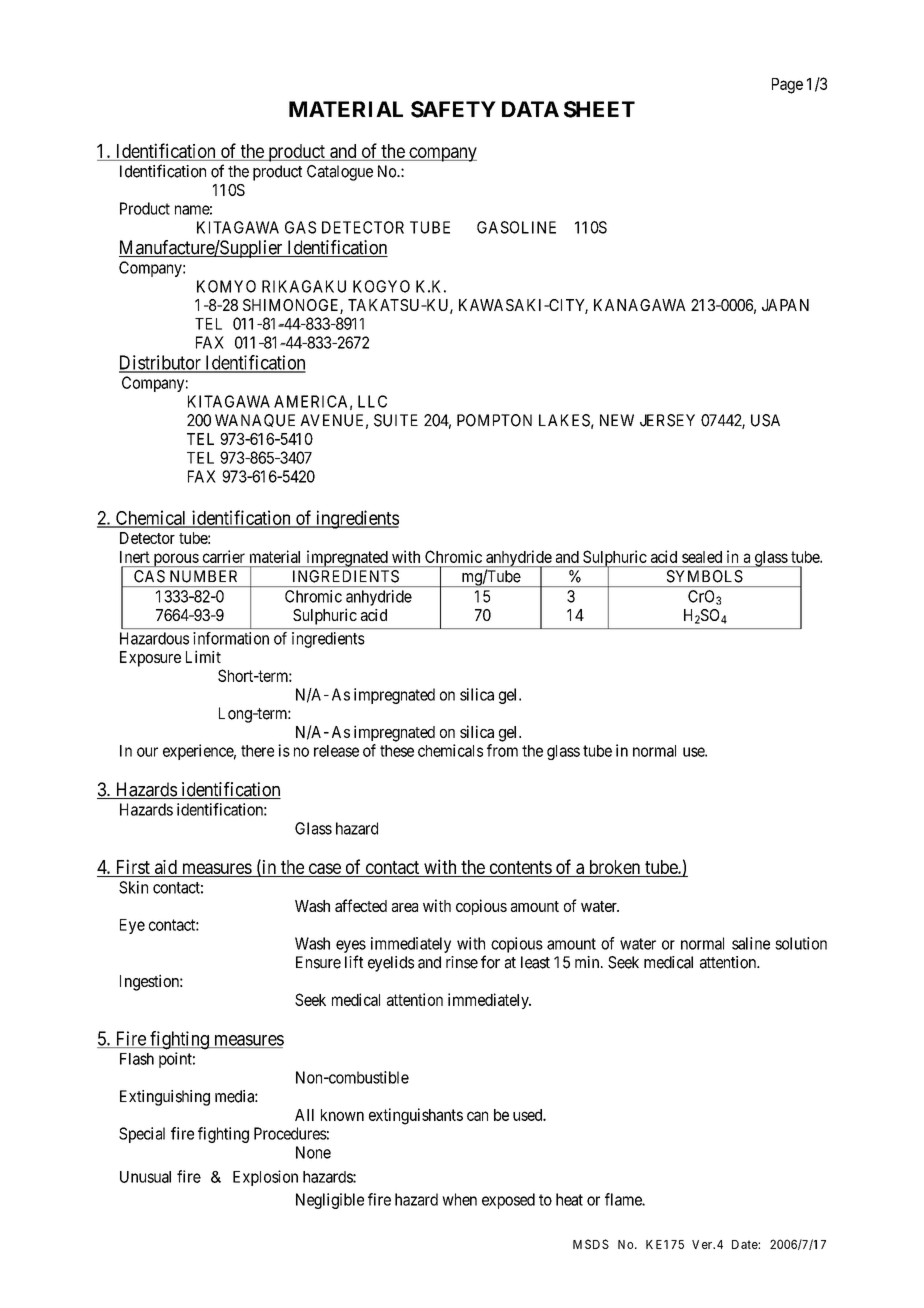 Image resolution: width=924 pixels, height=1308 pixels. I want to click on SAFETY, so click(453, 109).
